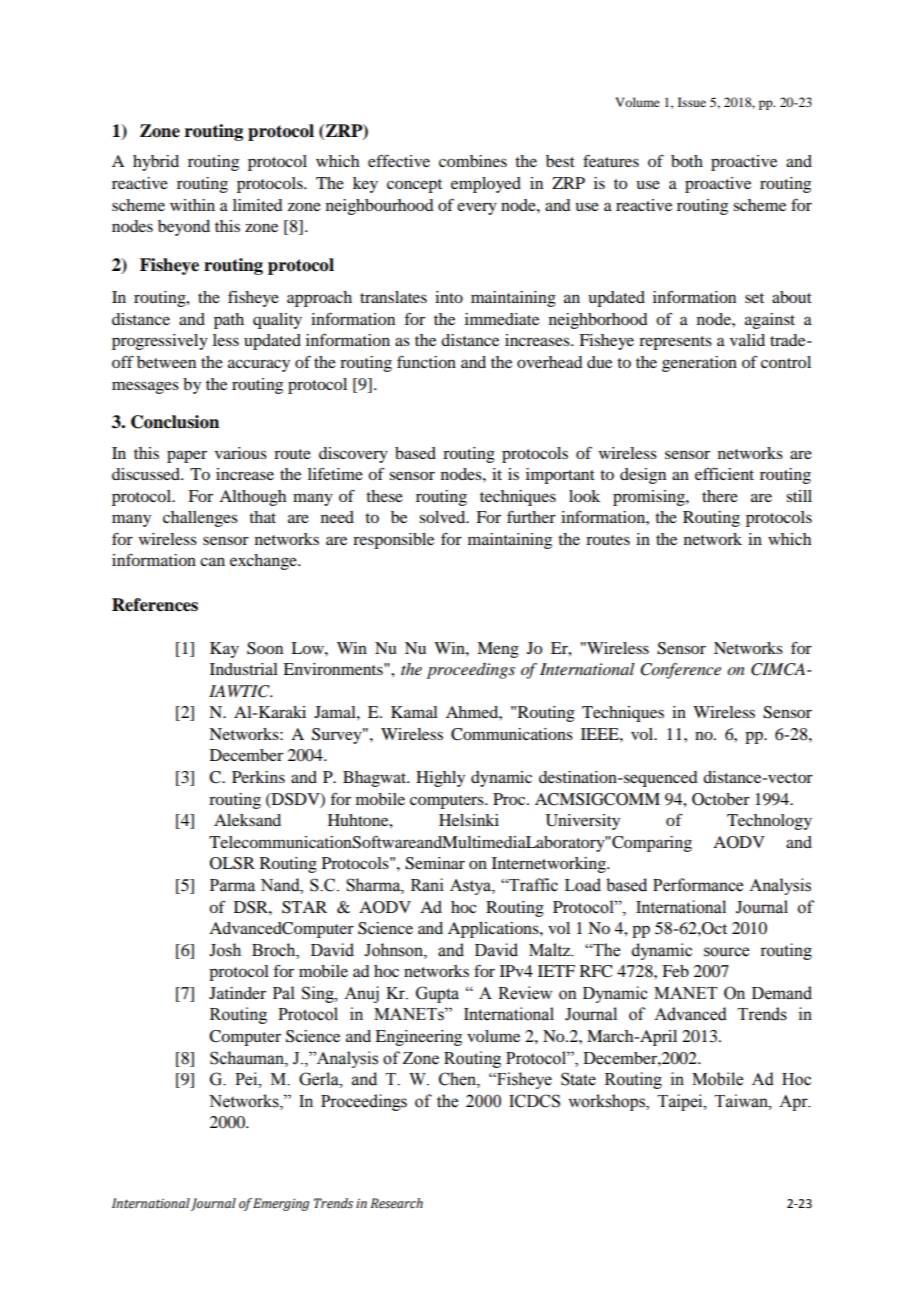 This page has height=1308, width=924. I want to click on solved, so click(443, 517).
